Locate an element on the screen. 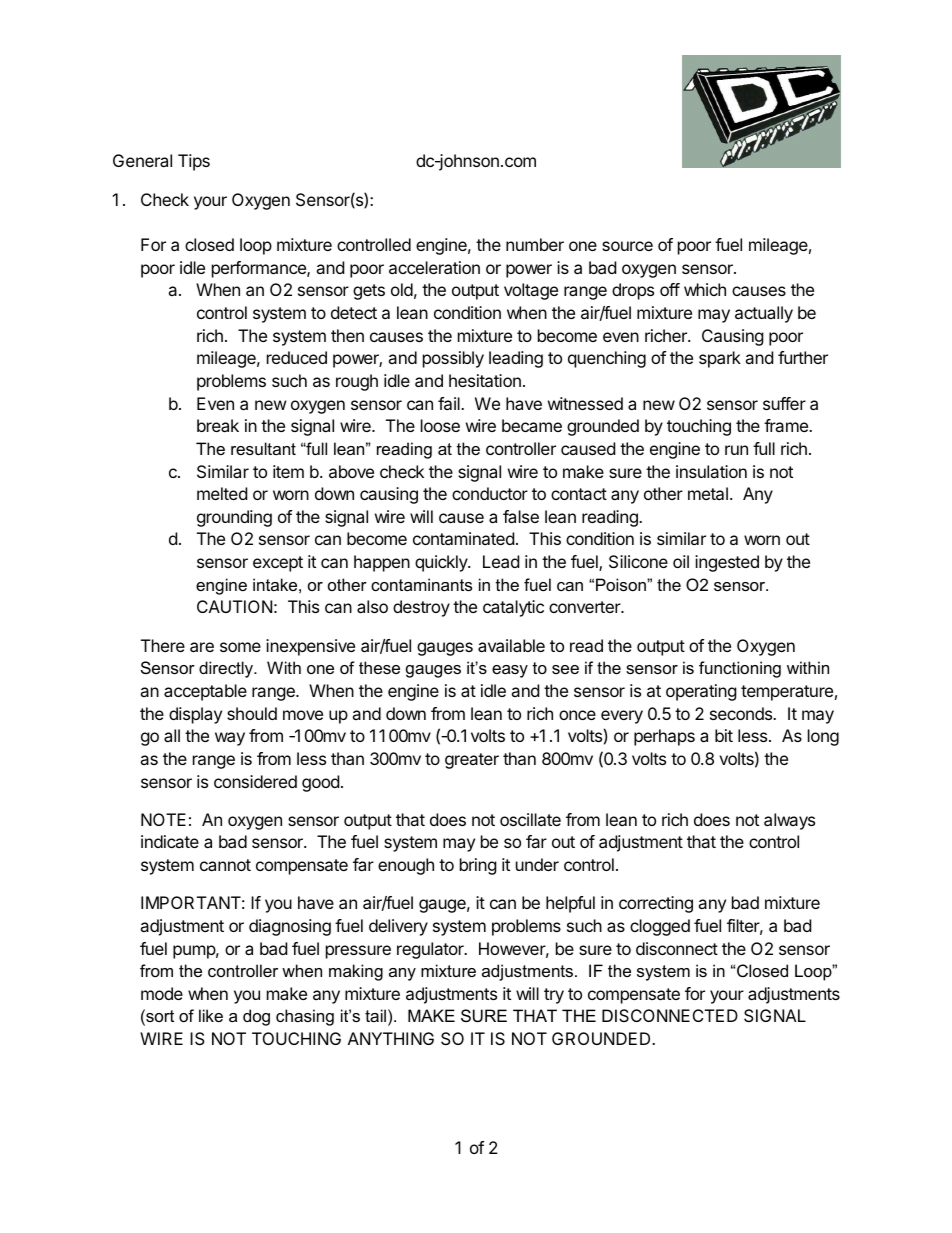 This screenshot has height=1233, width=952. source is located at coordinates (627, 246).
